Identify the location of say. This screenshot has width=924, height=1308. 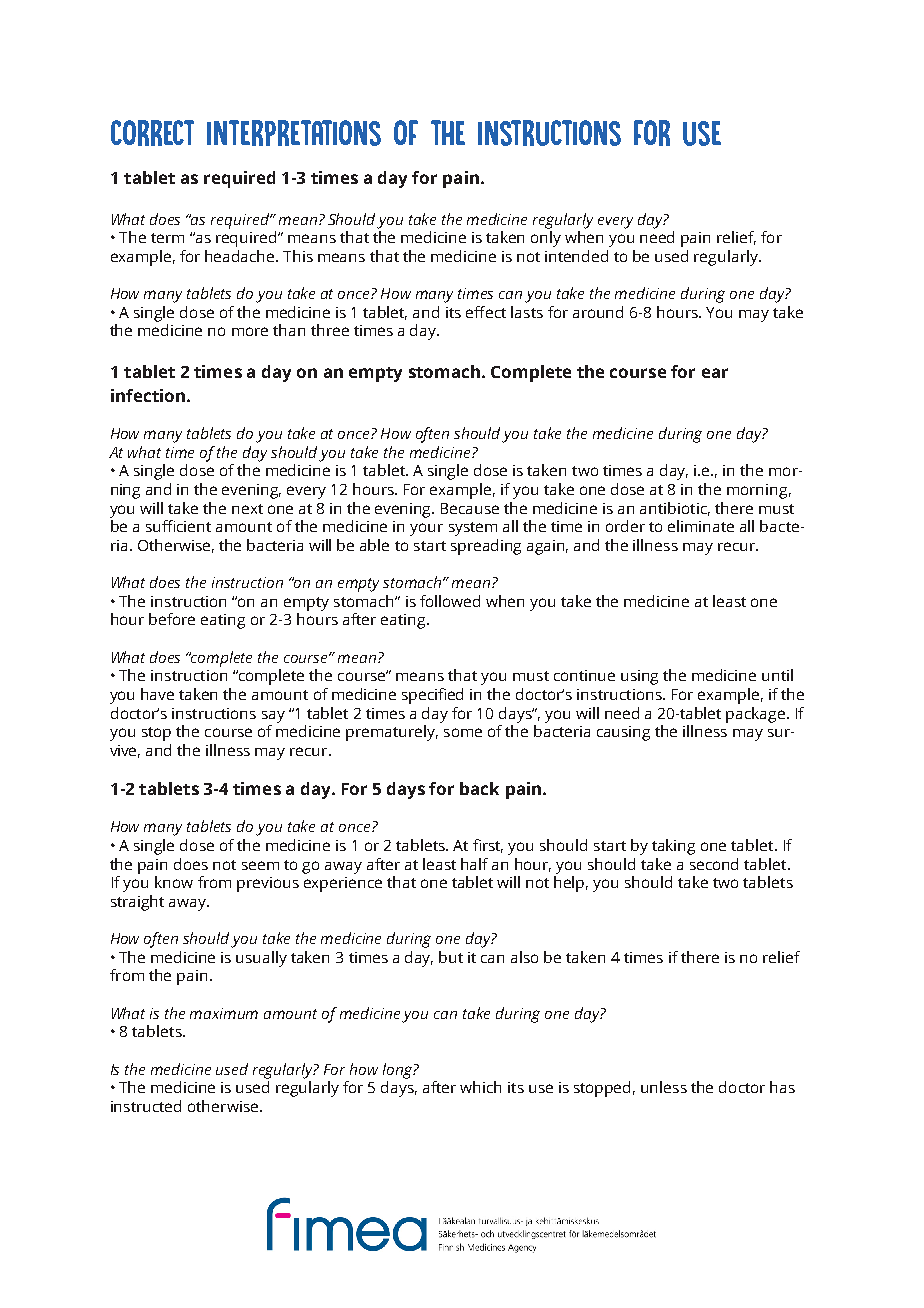
(273, 717).
